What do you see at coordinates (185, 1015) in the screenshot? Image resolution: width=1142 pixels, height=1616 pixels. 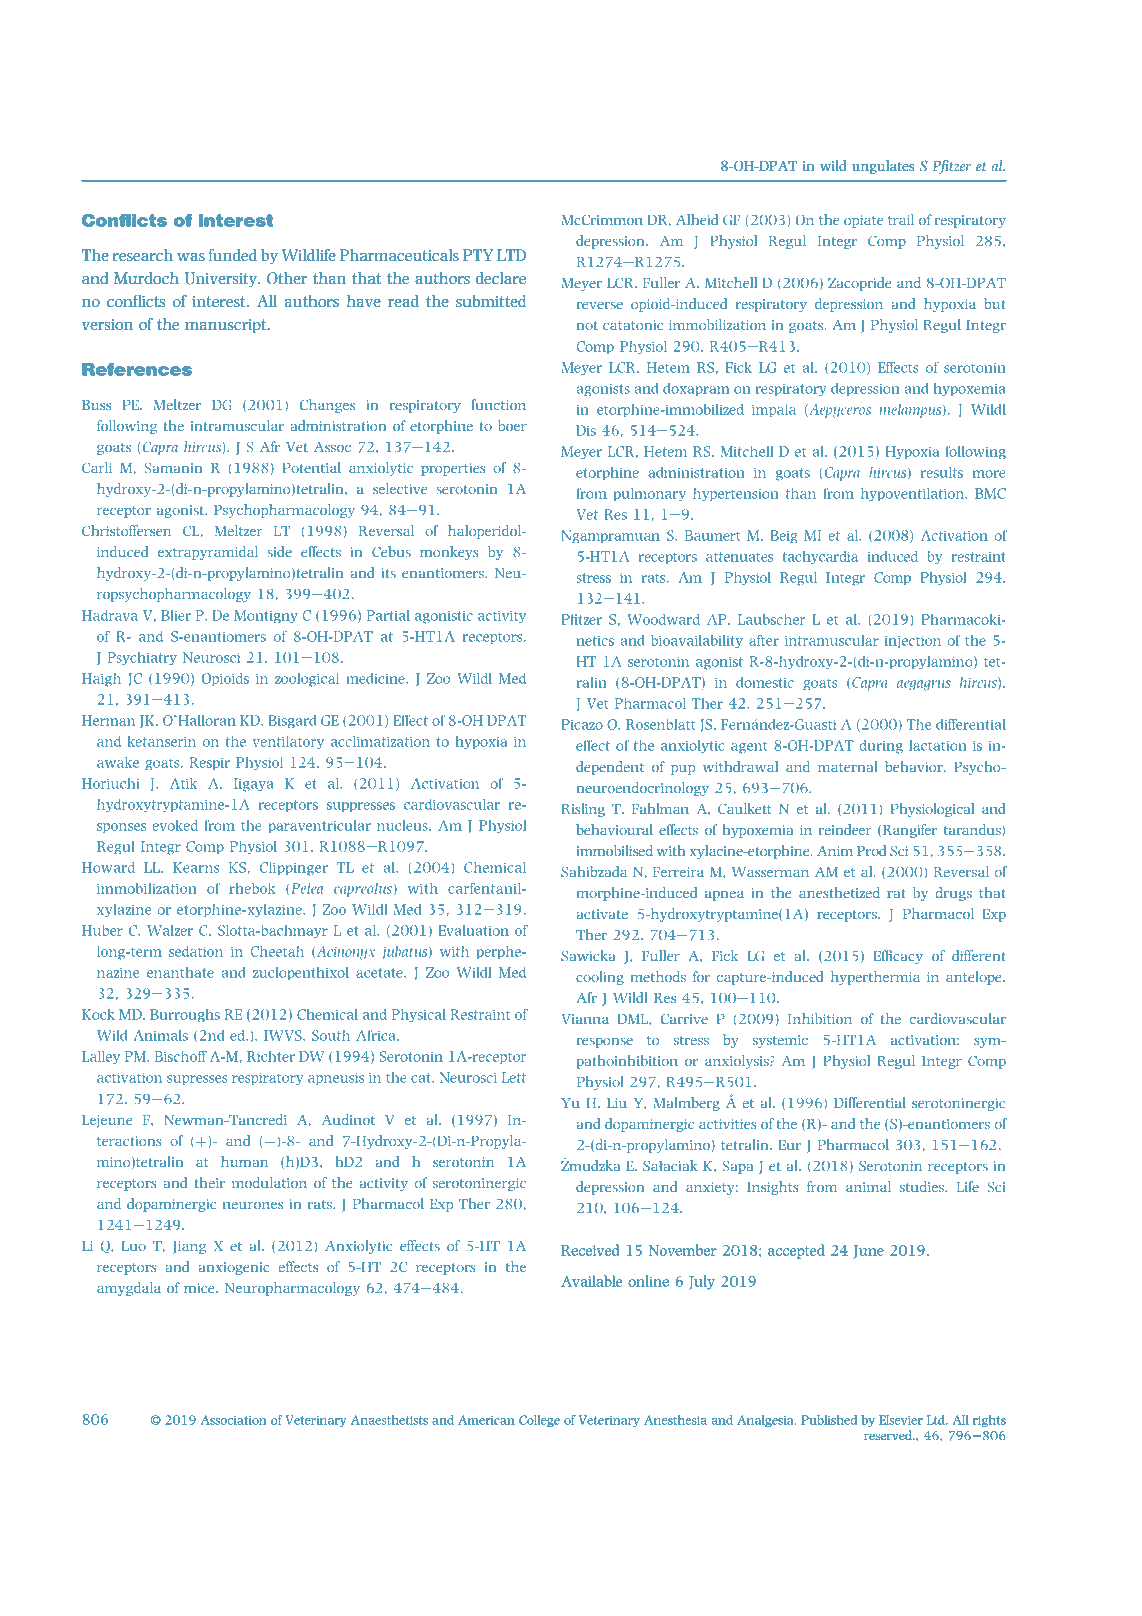 I see `Burroughs` at bounding box center [185, 1015].
